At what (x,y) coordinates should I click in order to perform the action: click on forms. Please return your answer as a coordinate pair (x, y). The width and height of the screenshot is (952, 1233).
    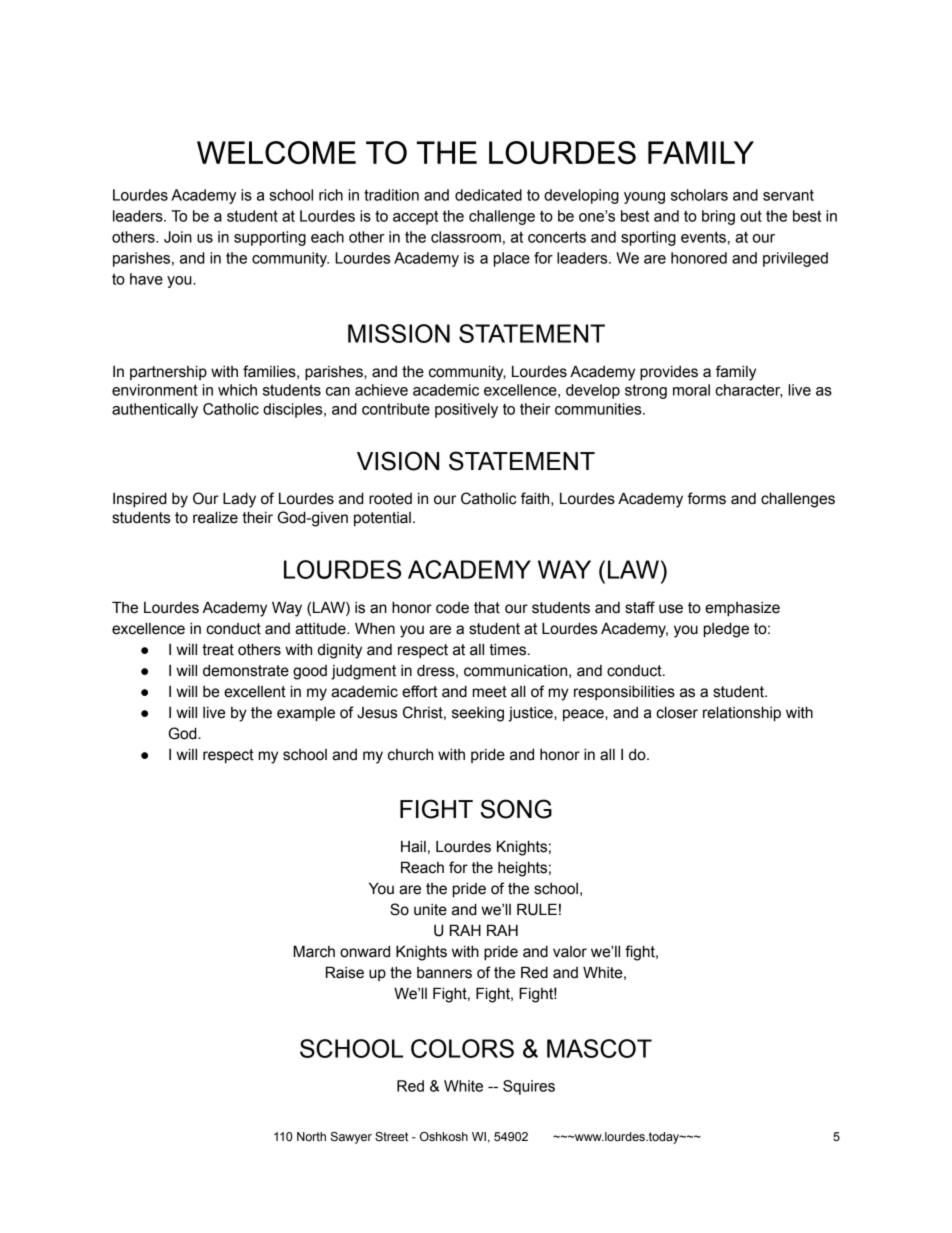
    Looking at the image, I should click on (706, 498).
